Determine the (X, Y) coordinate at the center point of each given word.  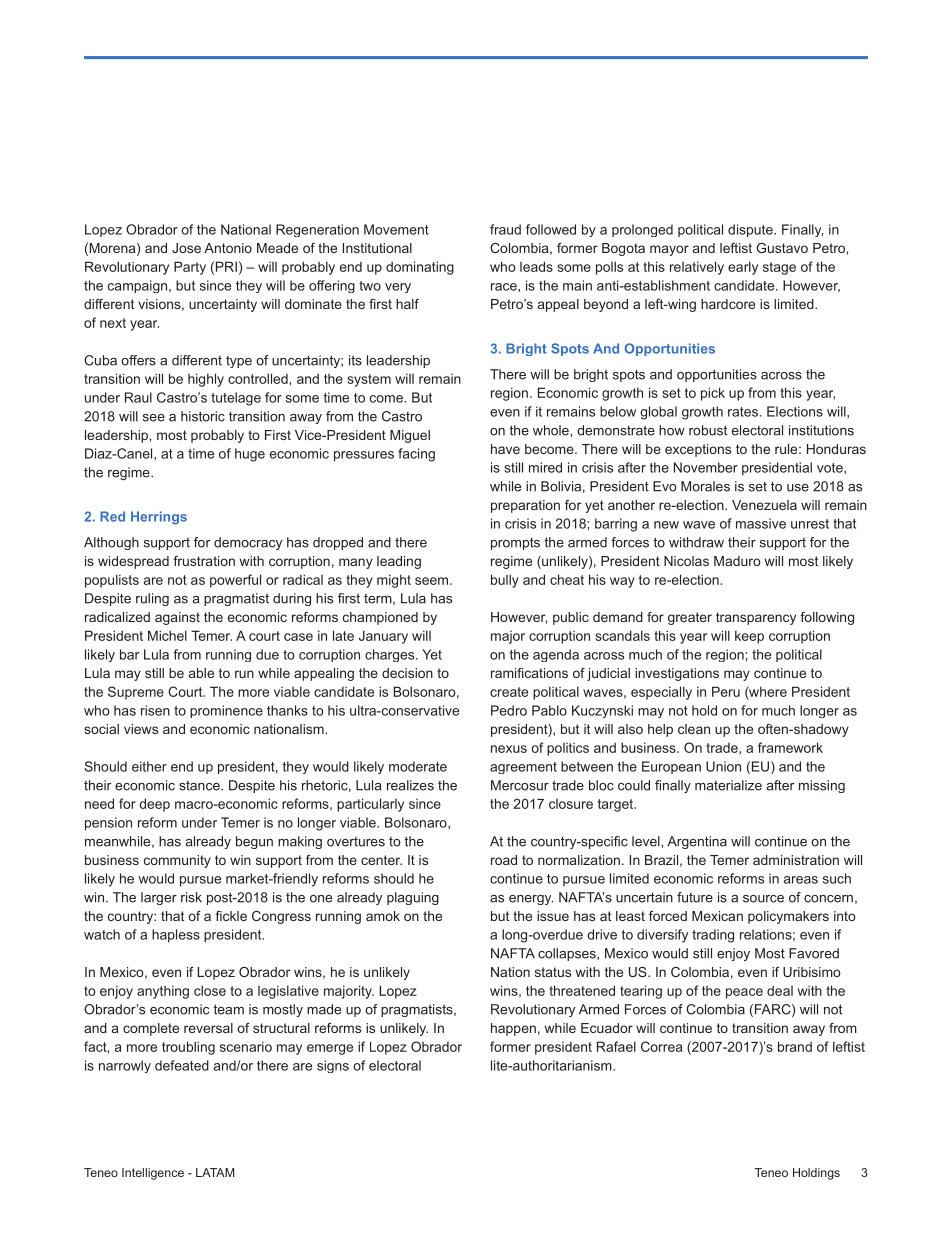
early (743, 268)
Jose (186, 248)
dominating (420, 268)
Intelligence (153, 1174)
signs (333, 1066)
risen (155, 710)
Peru (726, 691)
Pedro (509, 710)
